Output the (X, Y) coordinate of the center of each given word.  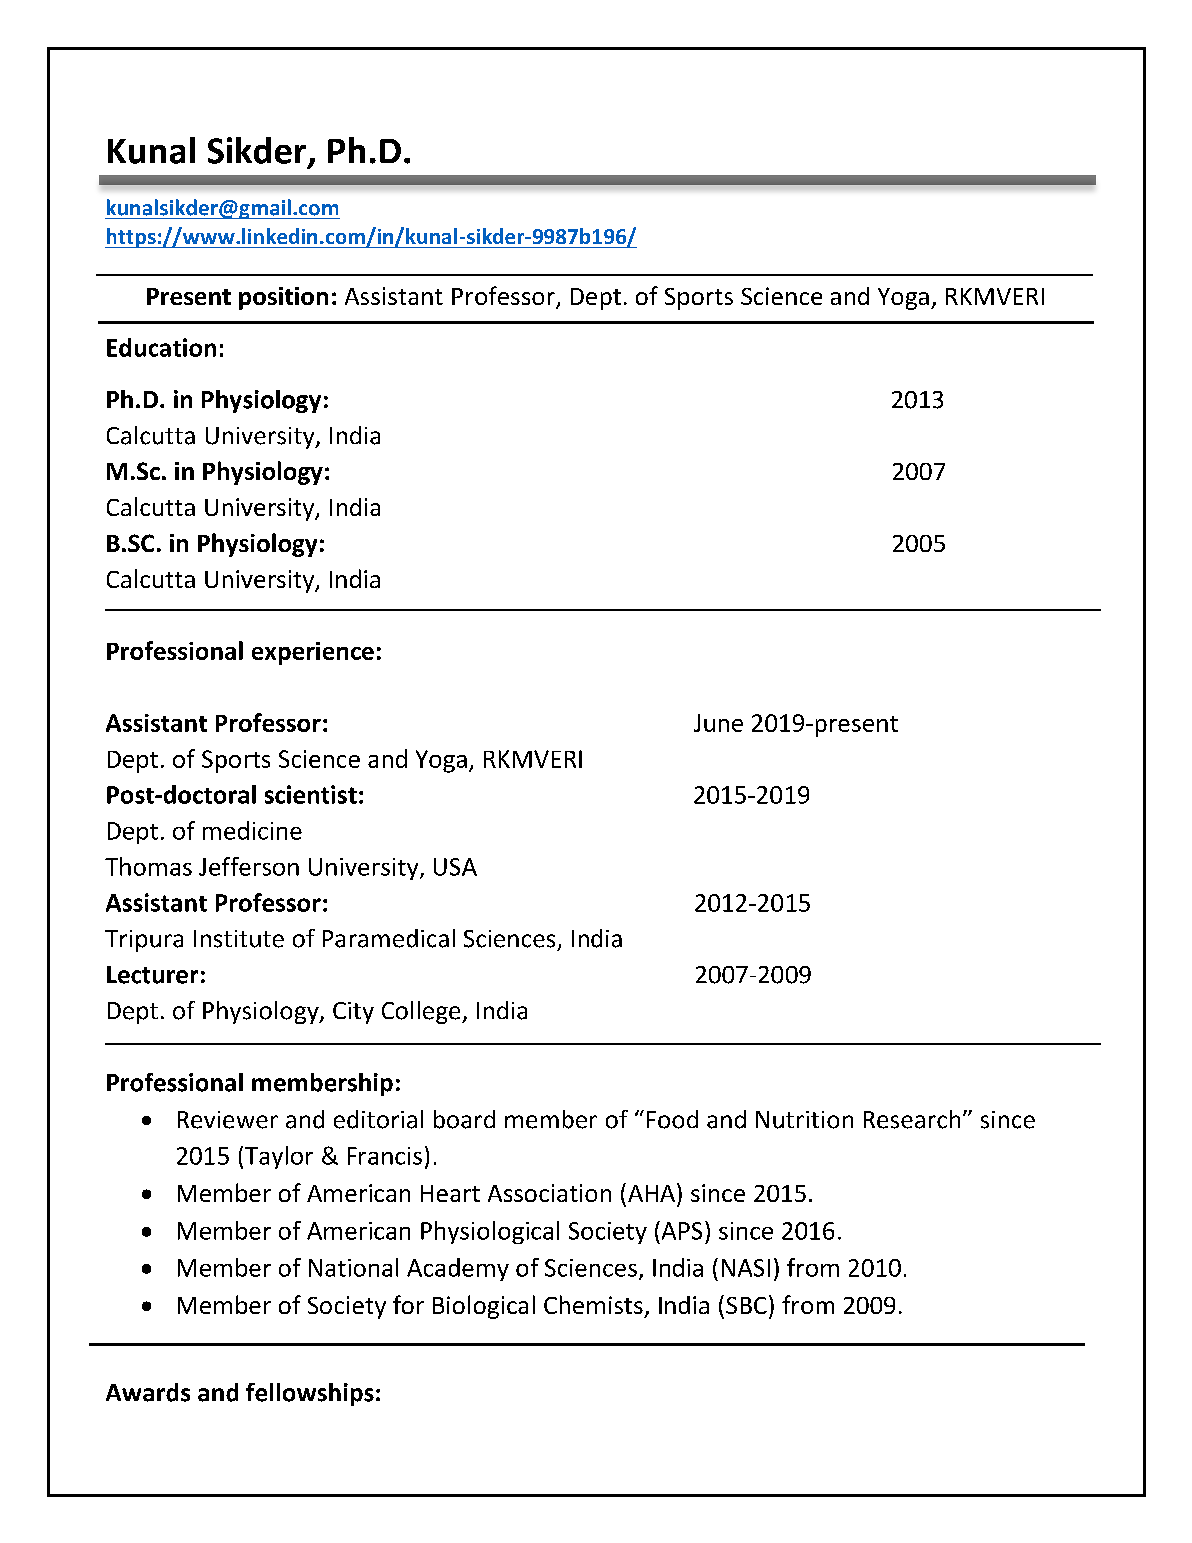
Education (161, 347)
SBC (746, 1305)
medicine (252, 830)
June (718, 723)
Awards (148, 1392)
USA (455, 867)
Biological (484, 1307)
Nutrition (804, 1120)
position (283, 298)
